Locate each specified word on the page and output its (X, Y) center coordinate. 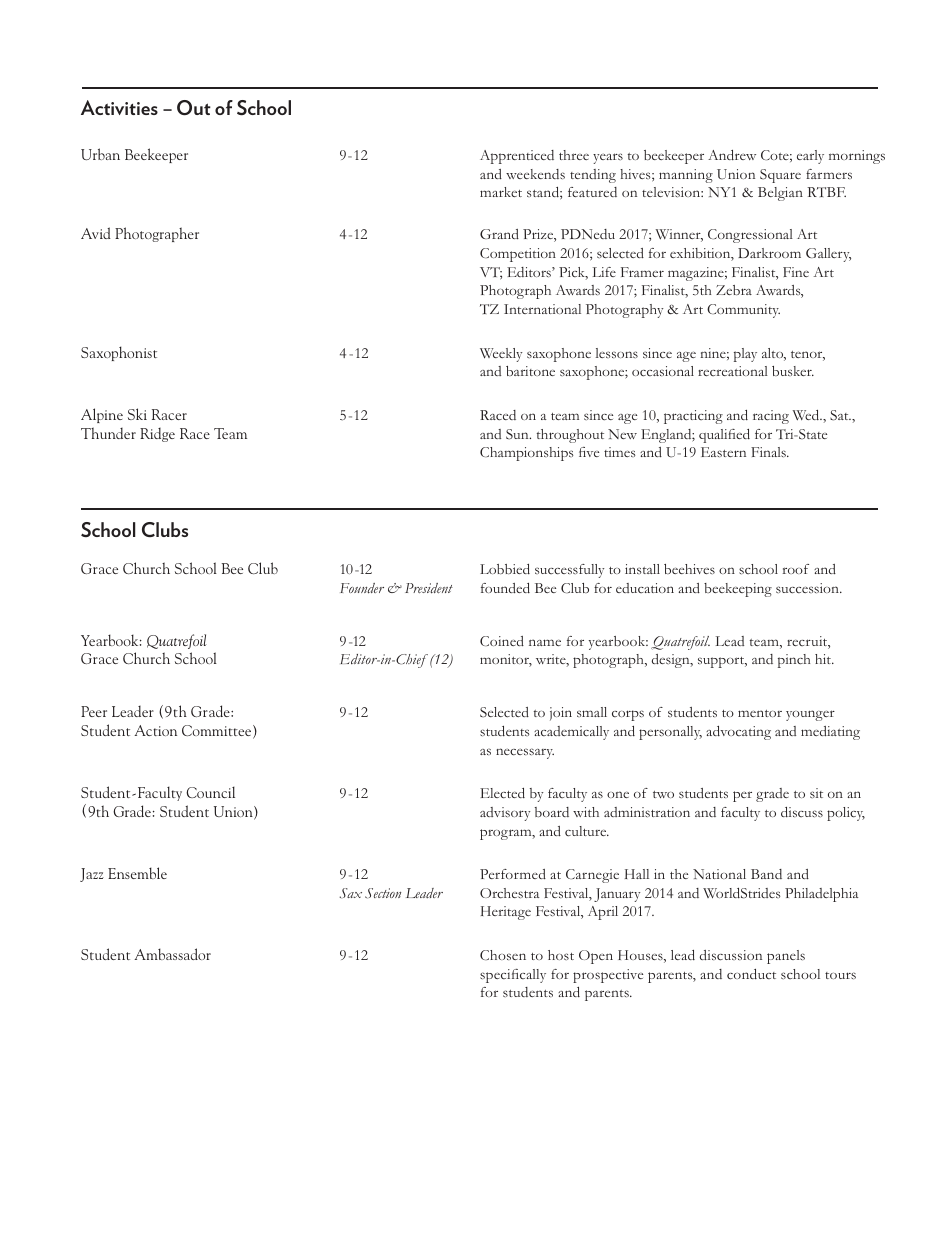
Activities (119, 107)
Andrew (732, 155)
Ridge (157, 435)
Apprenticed (517, 157)
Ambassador (172, 954)
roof (796, 569)
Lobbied (505, 569)
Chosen (503, 955)
